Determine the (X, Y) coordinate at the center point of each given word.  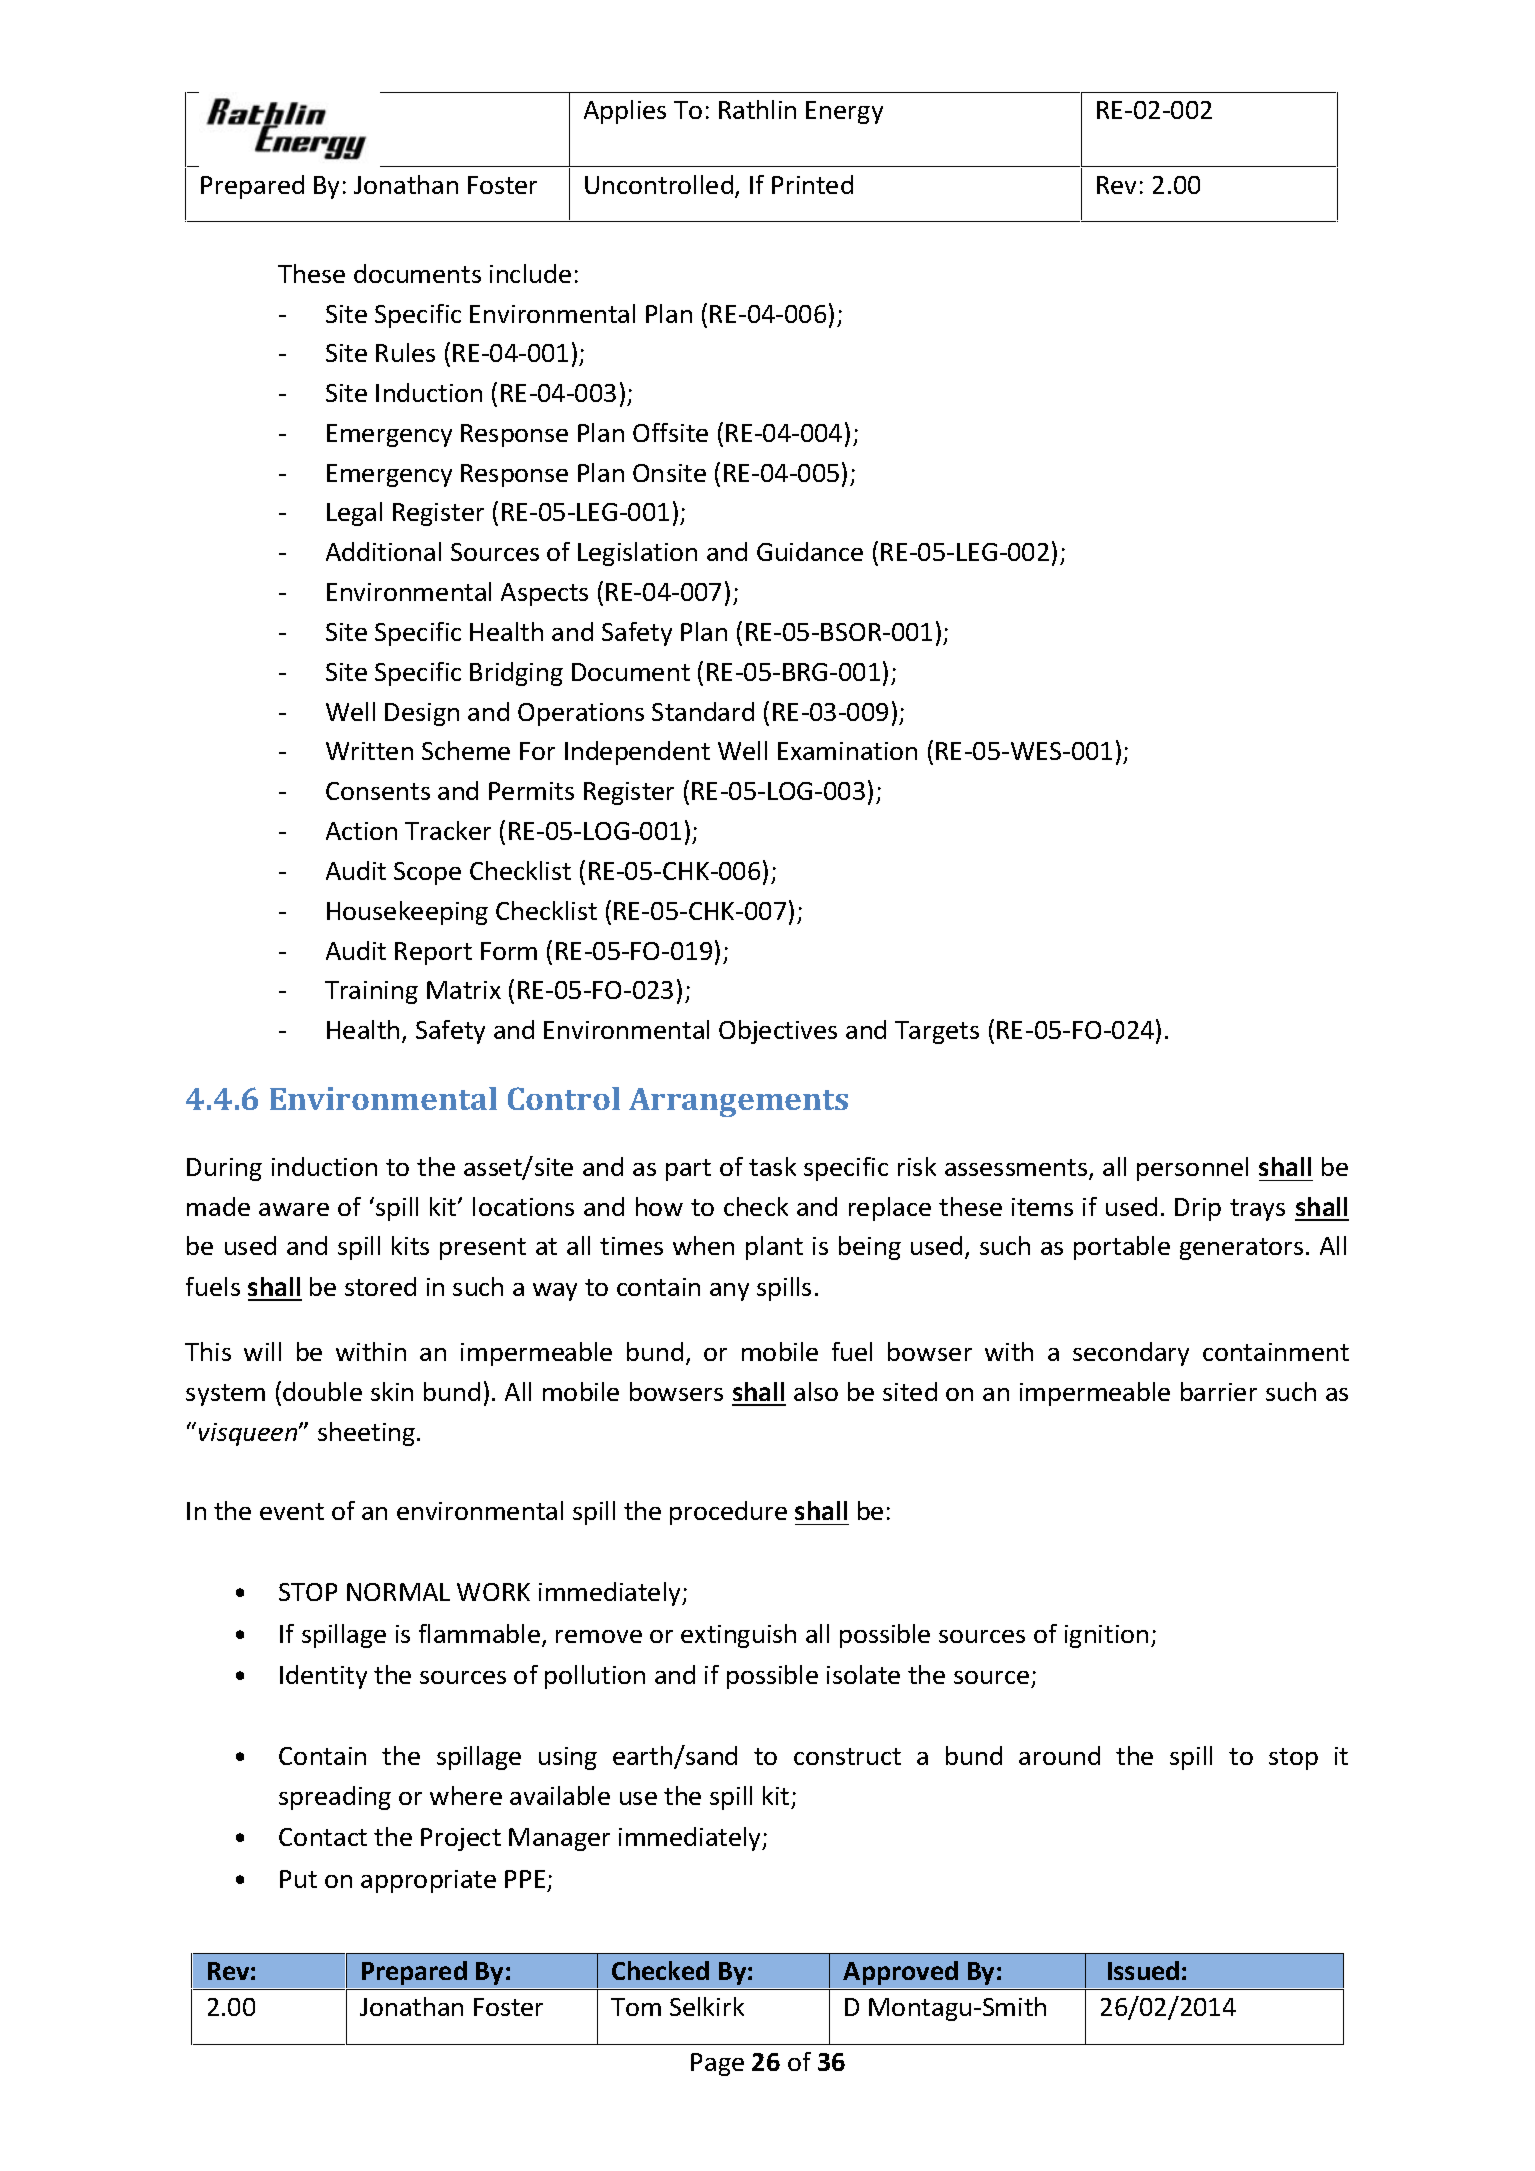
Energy (844, 112)
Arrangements (738, 1102)
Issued (1143, 1970)
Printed (812, 184)
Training (371, 992)
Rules (405, 352)
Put (298, 1879)
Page (717, 2064)
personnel (1192, 1169)
